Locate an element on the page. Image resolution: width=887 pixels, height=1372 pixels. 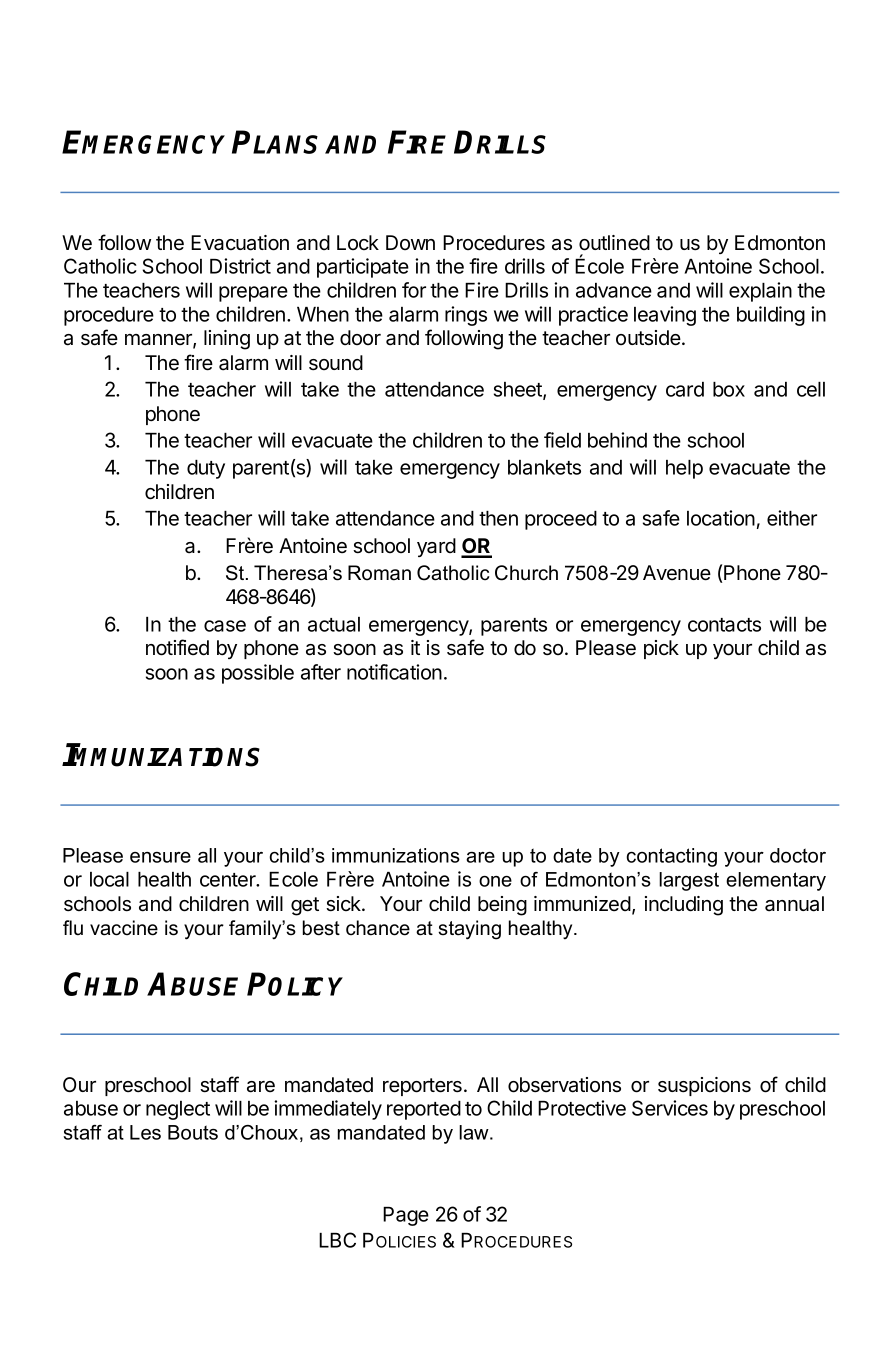
pick is located at coordinates (661, 649).
